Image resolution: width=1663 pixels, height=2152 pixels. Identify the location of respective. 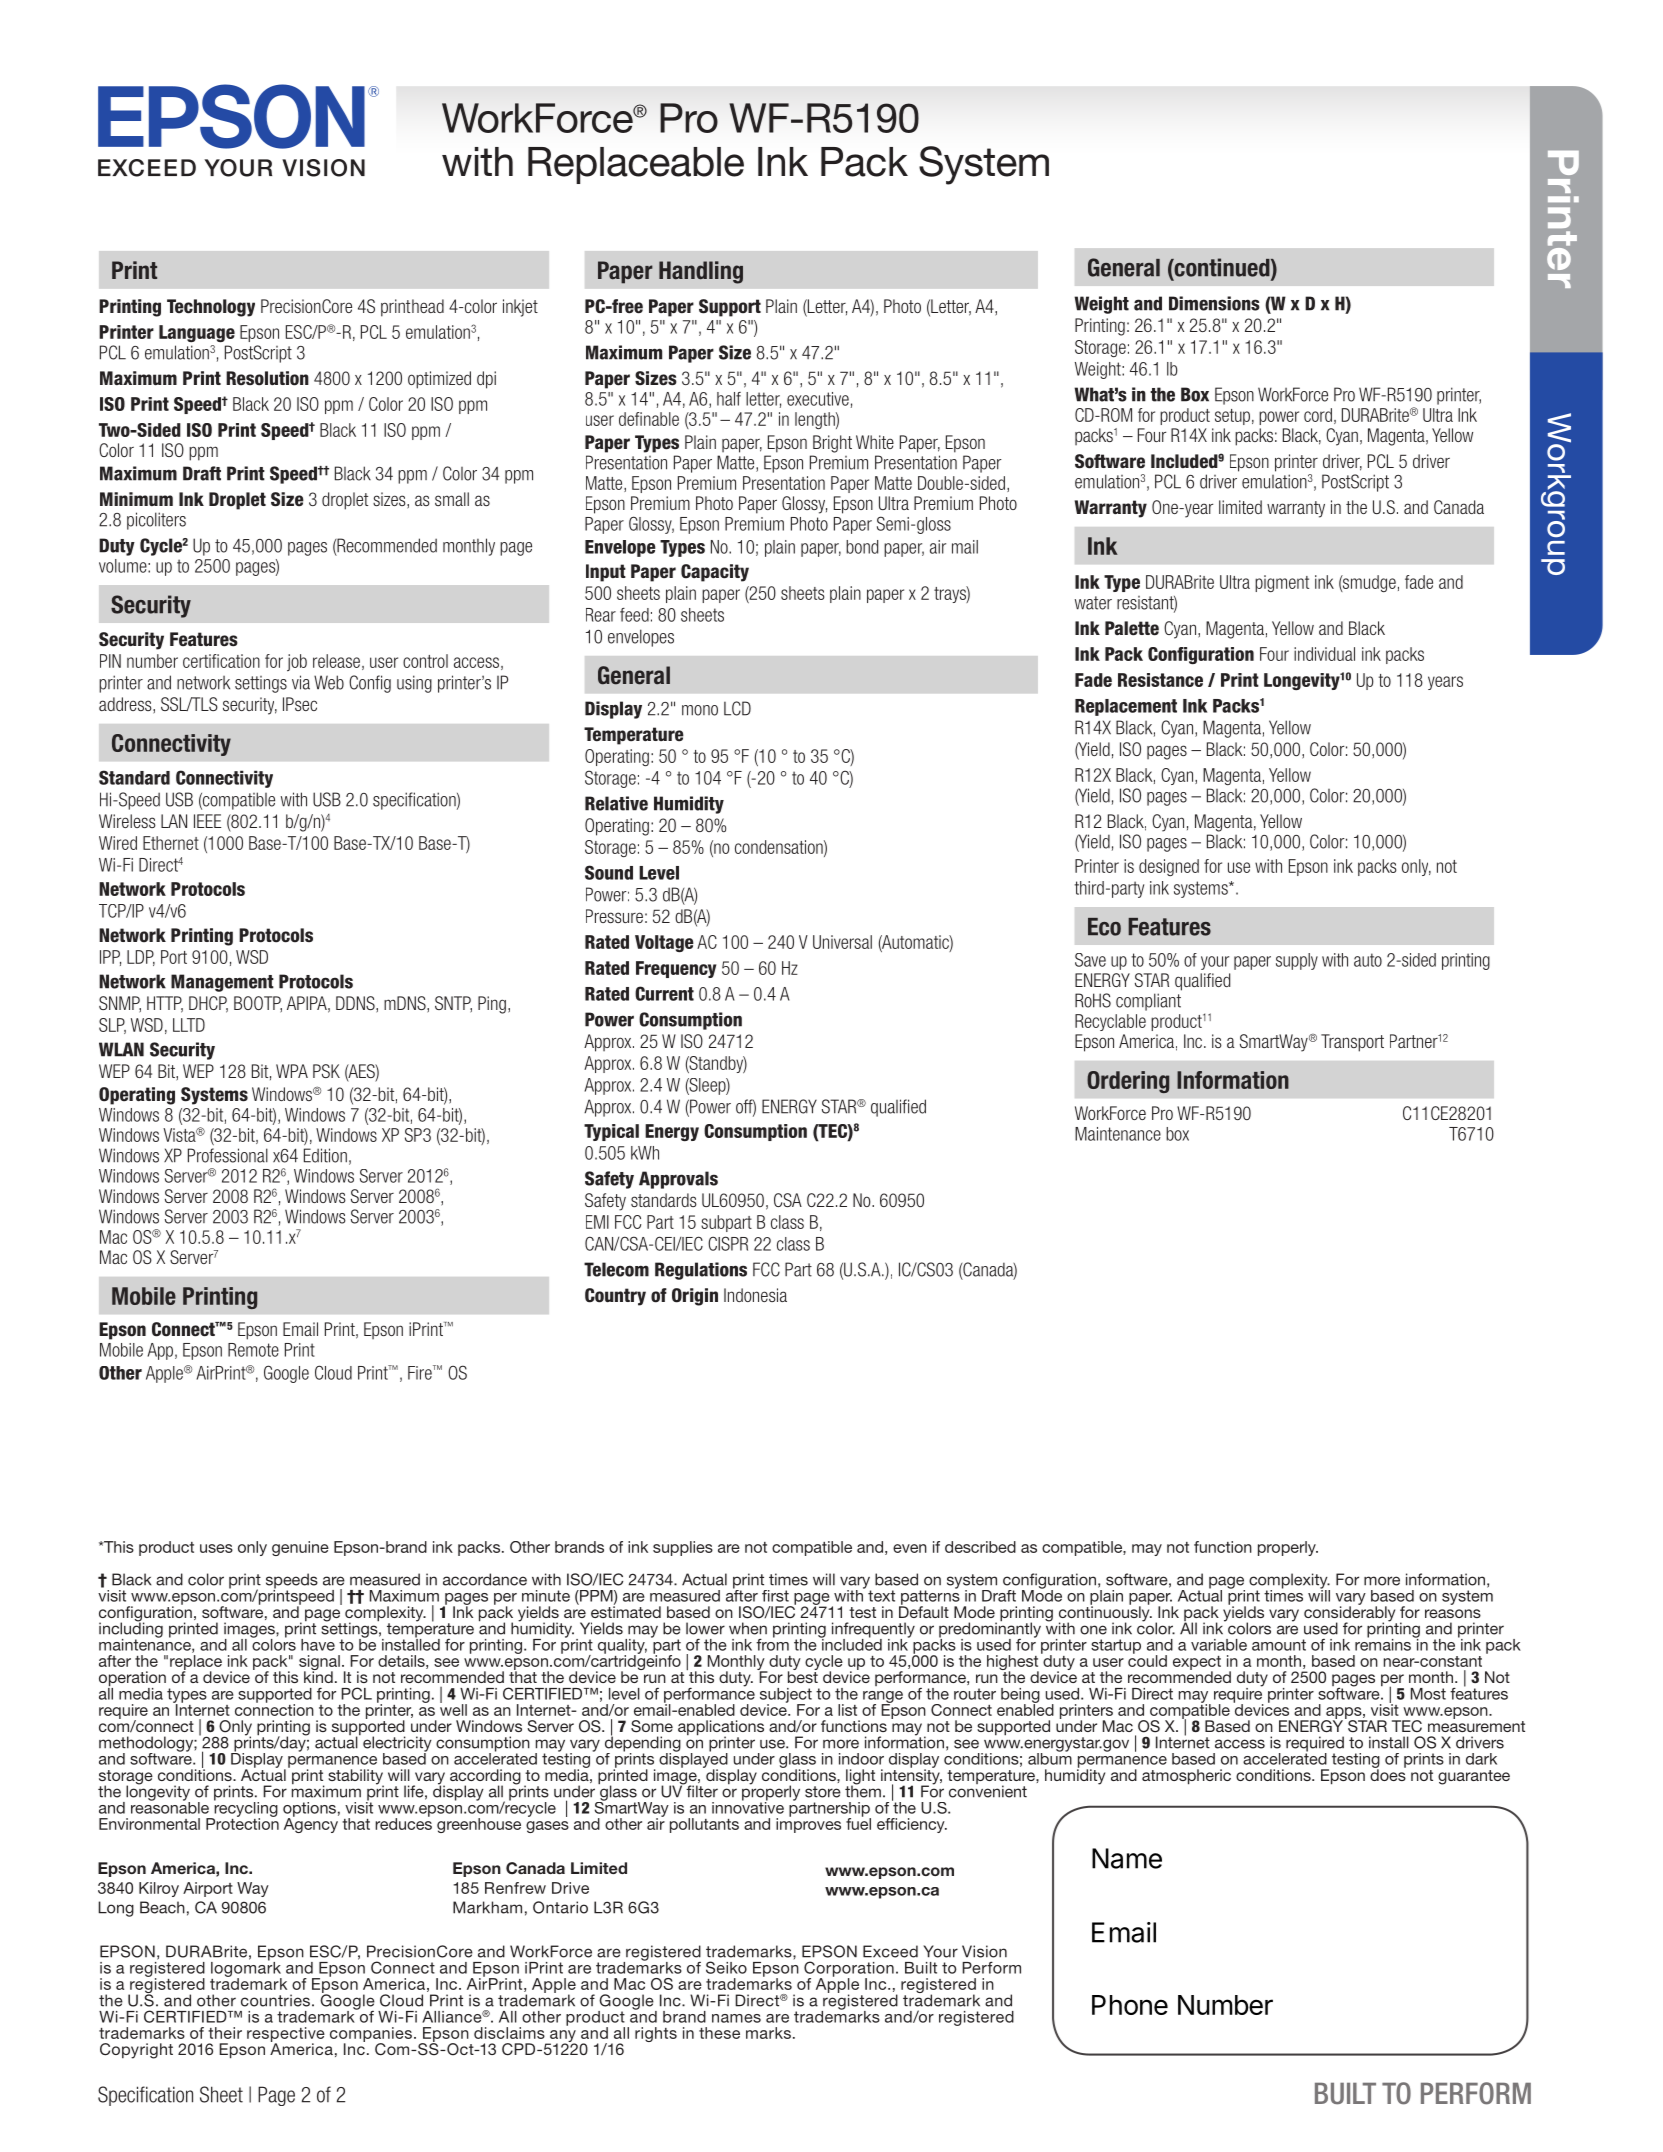
(286, 2035).
